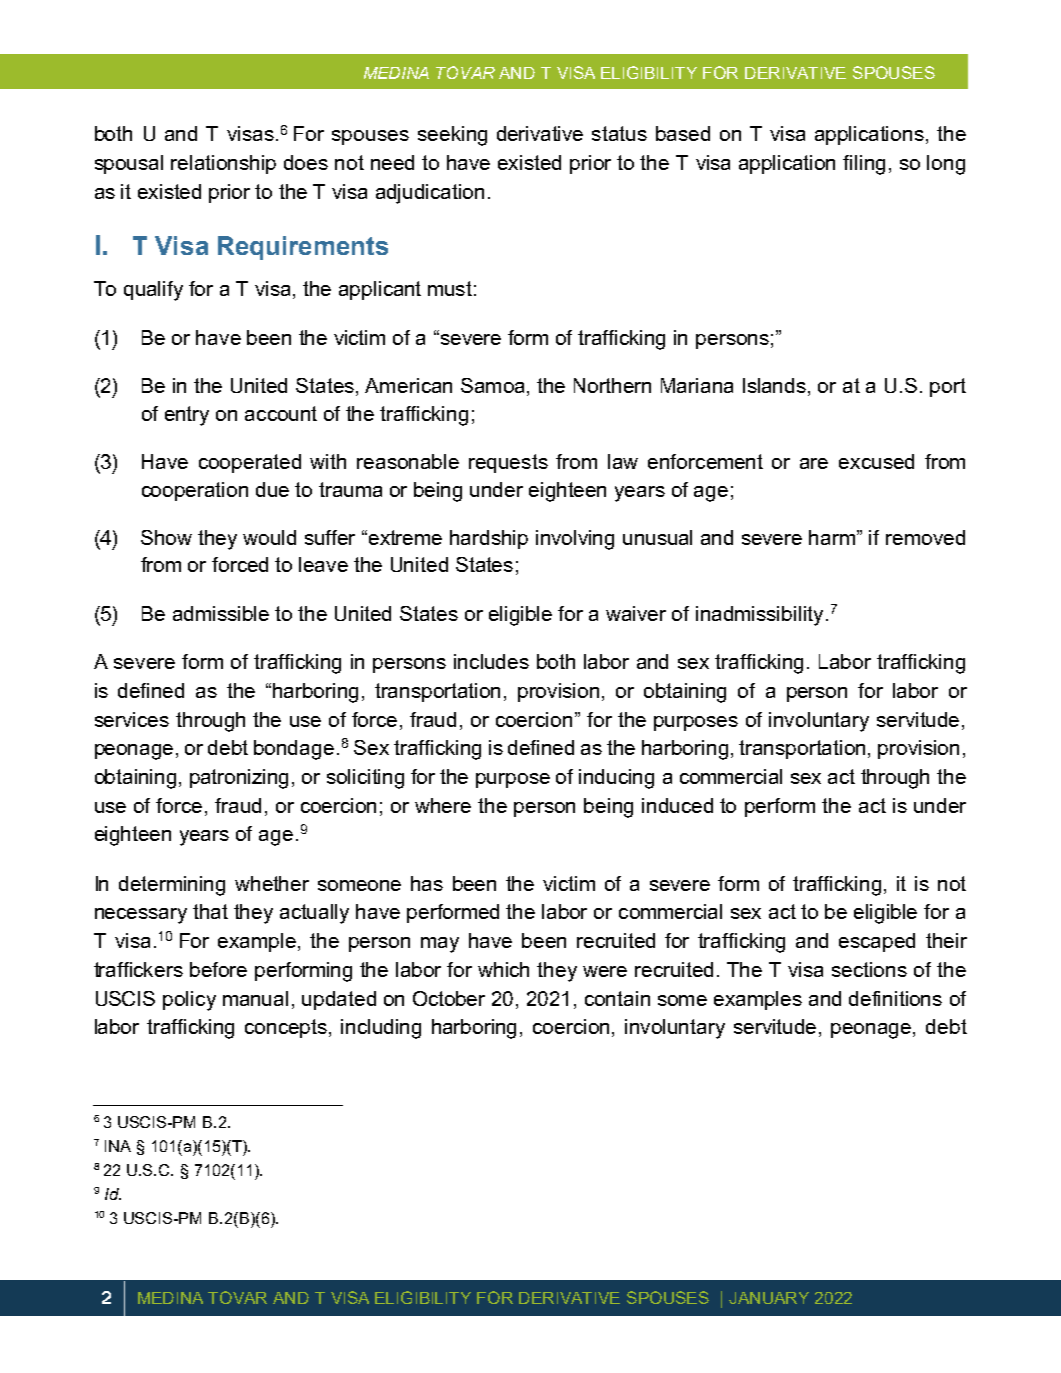 The height and width of the screenshot is (1373, 1061). What do you see at coordinates (223, 164) in the screenshot?
I see `relationship` at bounding box center [223, 164].
